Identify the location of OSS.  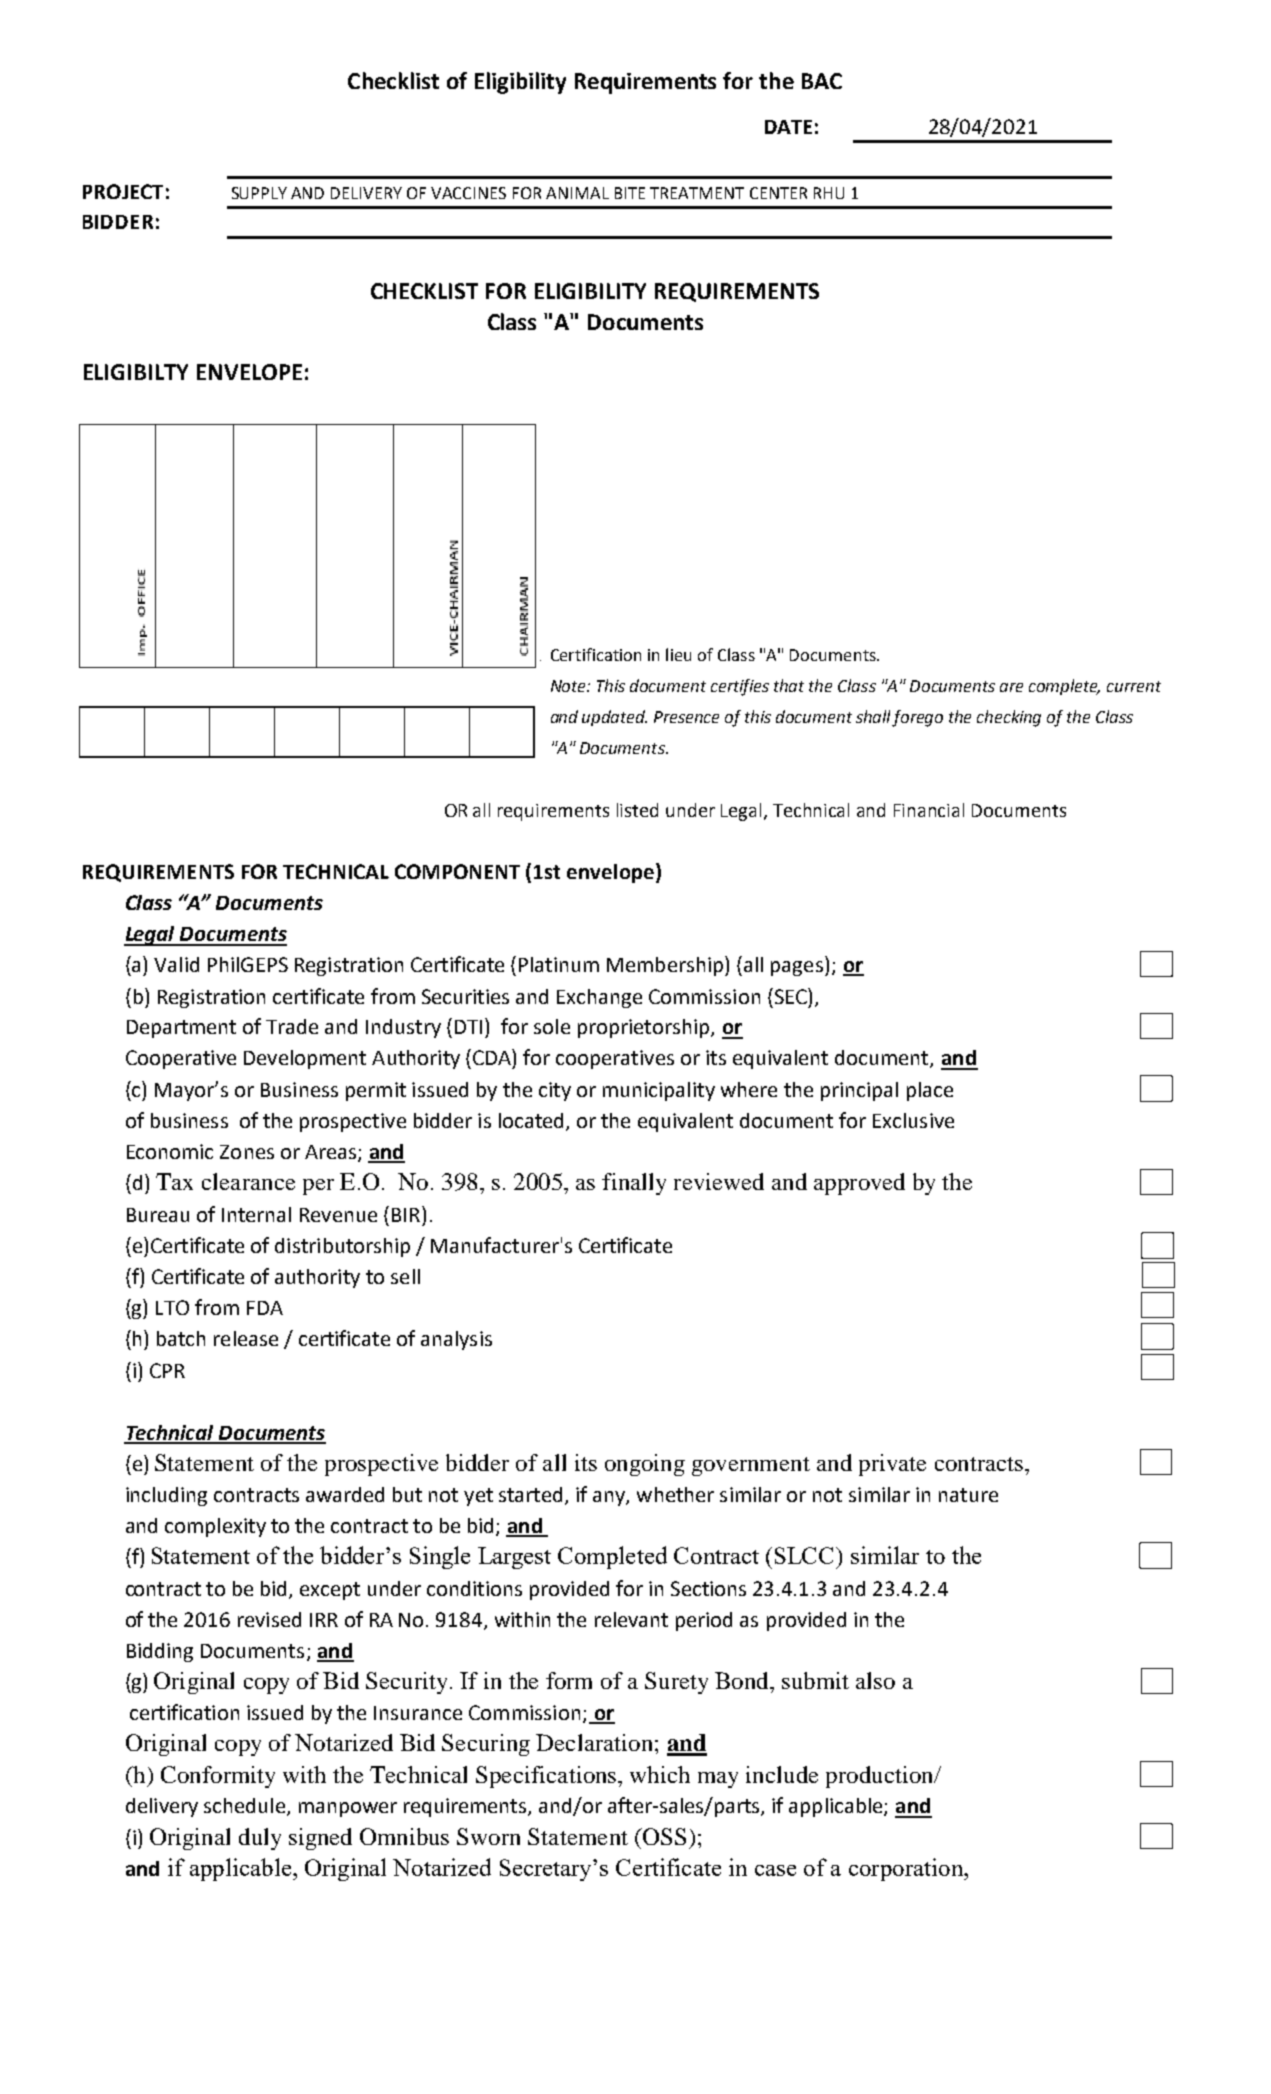
(663, 1836).
